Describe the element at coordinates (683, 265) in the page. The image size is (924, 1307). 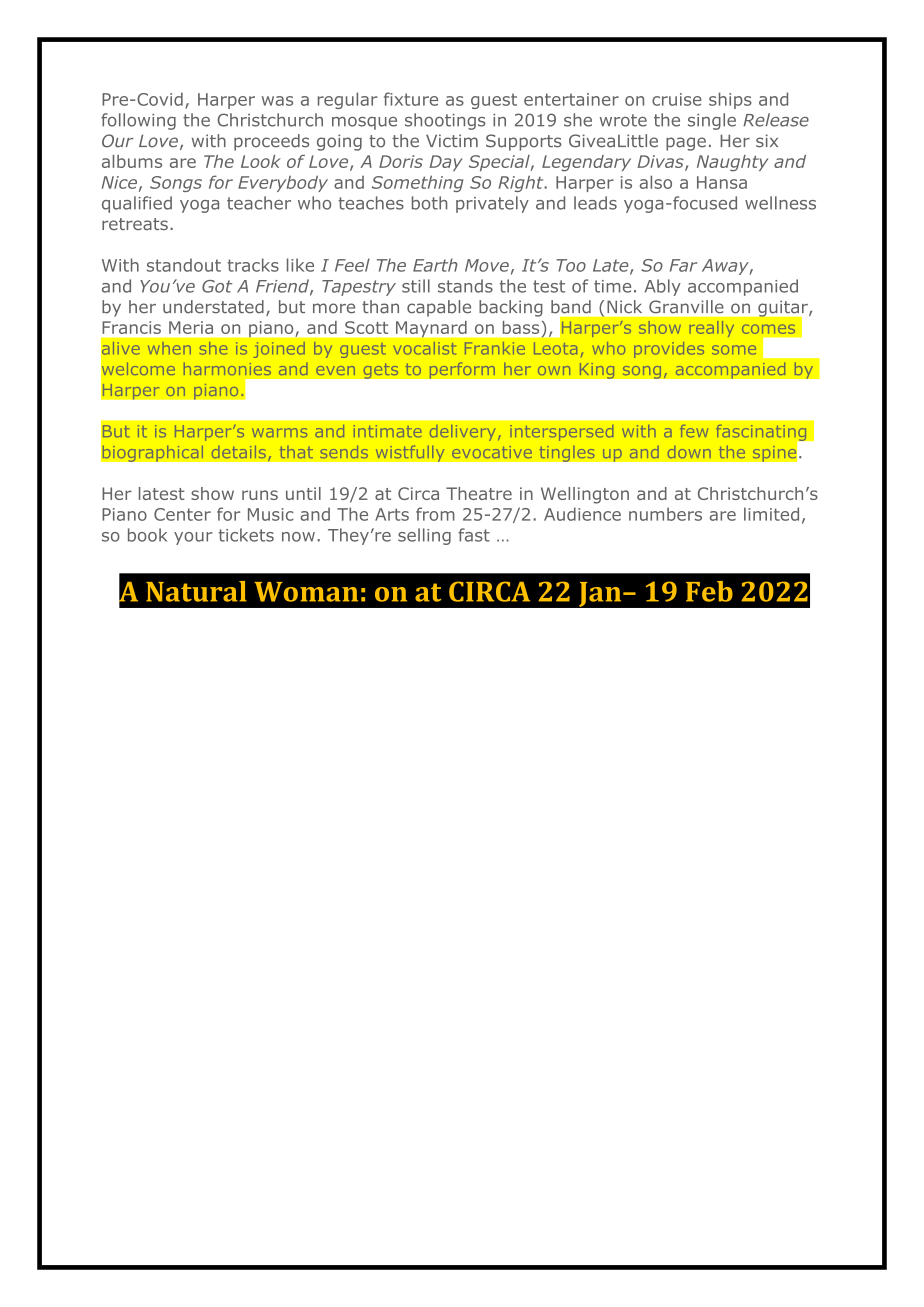
I see `Far` at that location.
